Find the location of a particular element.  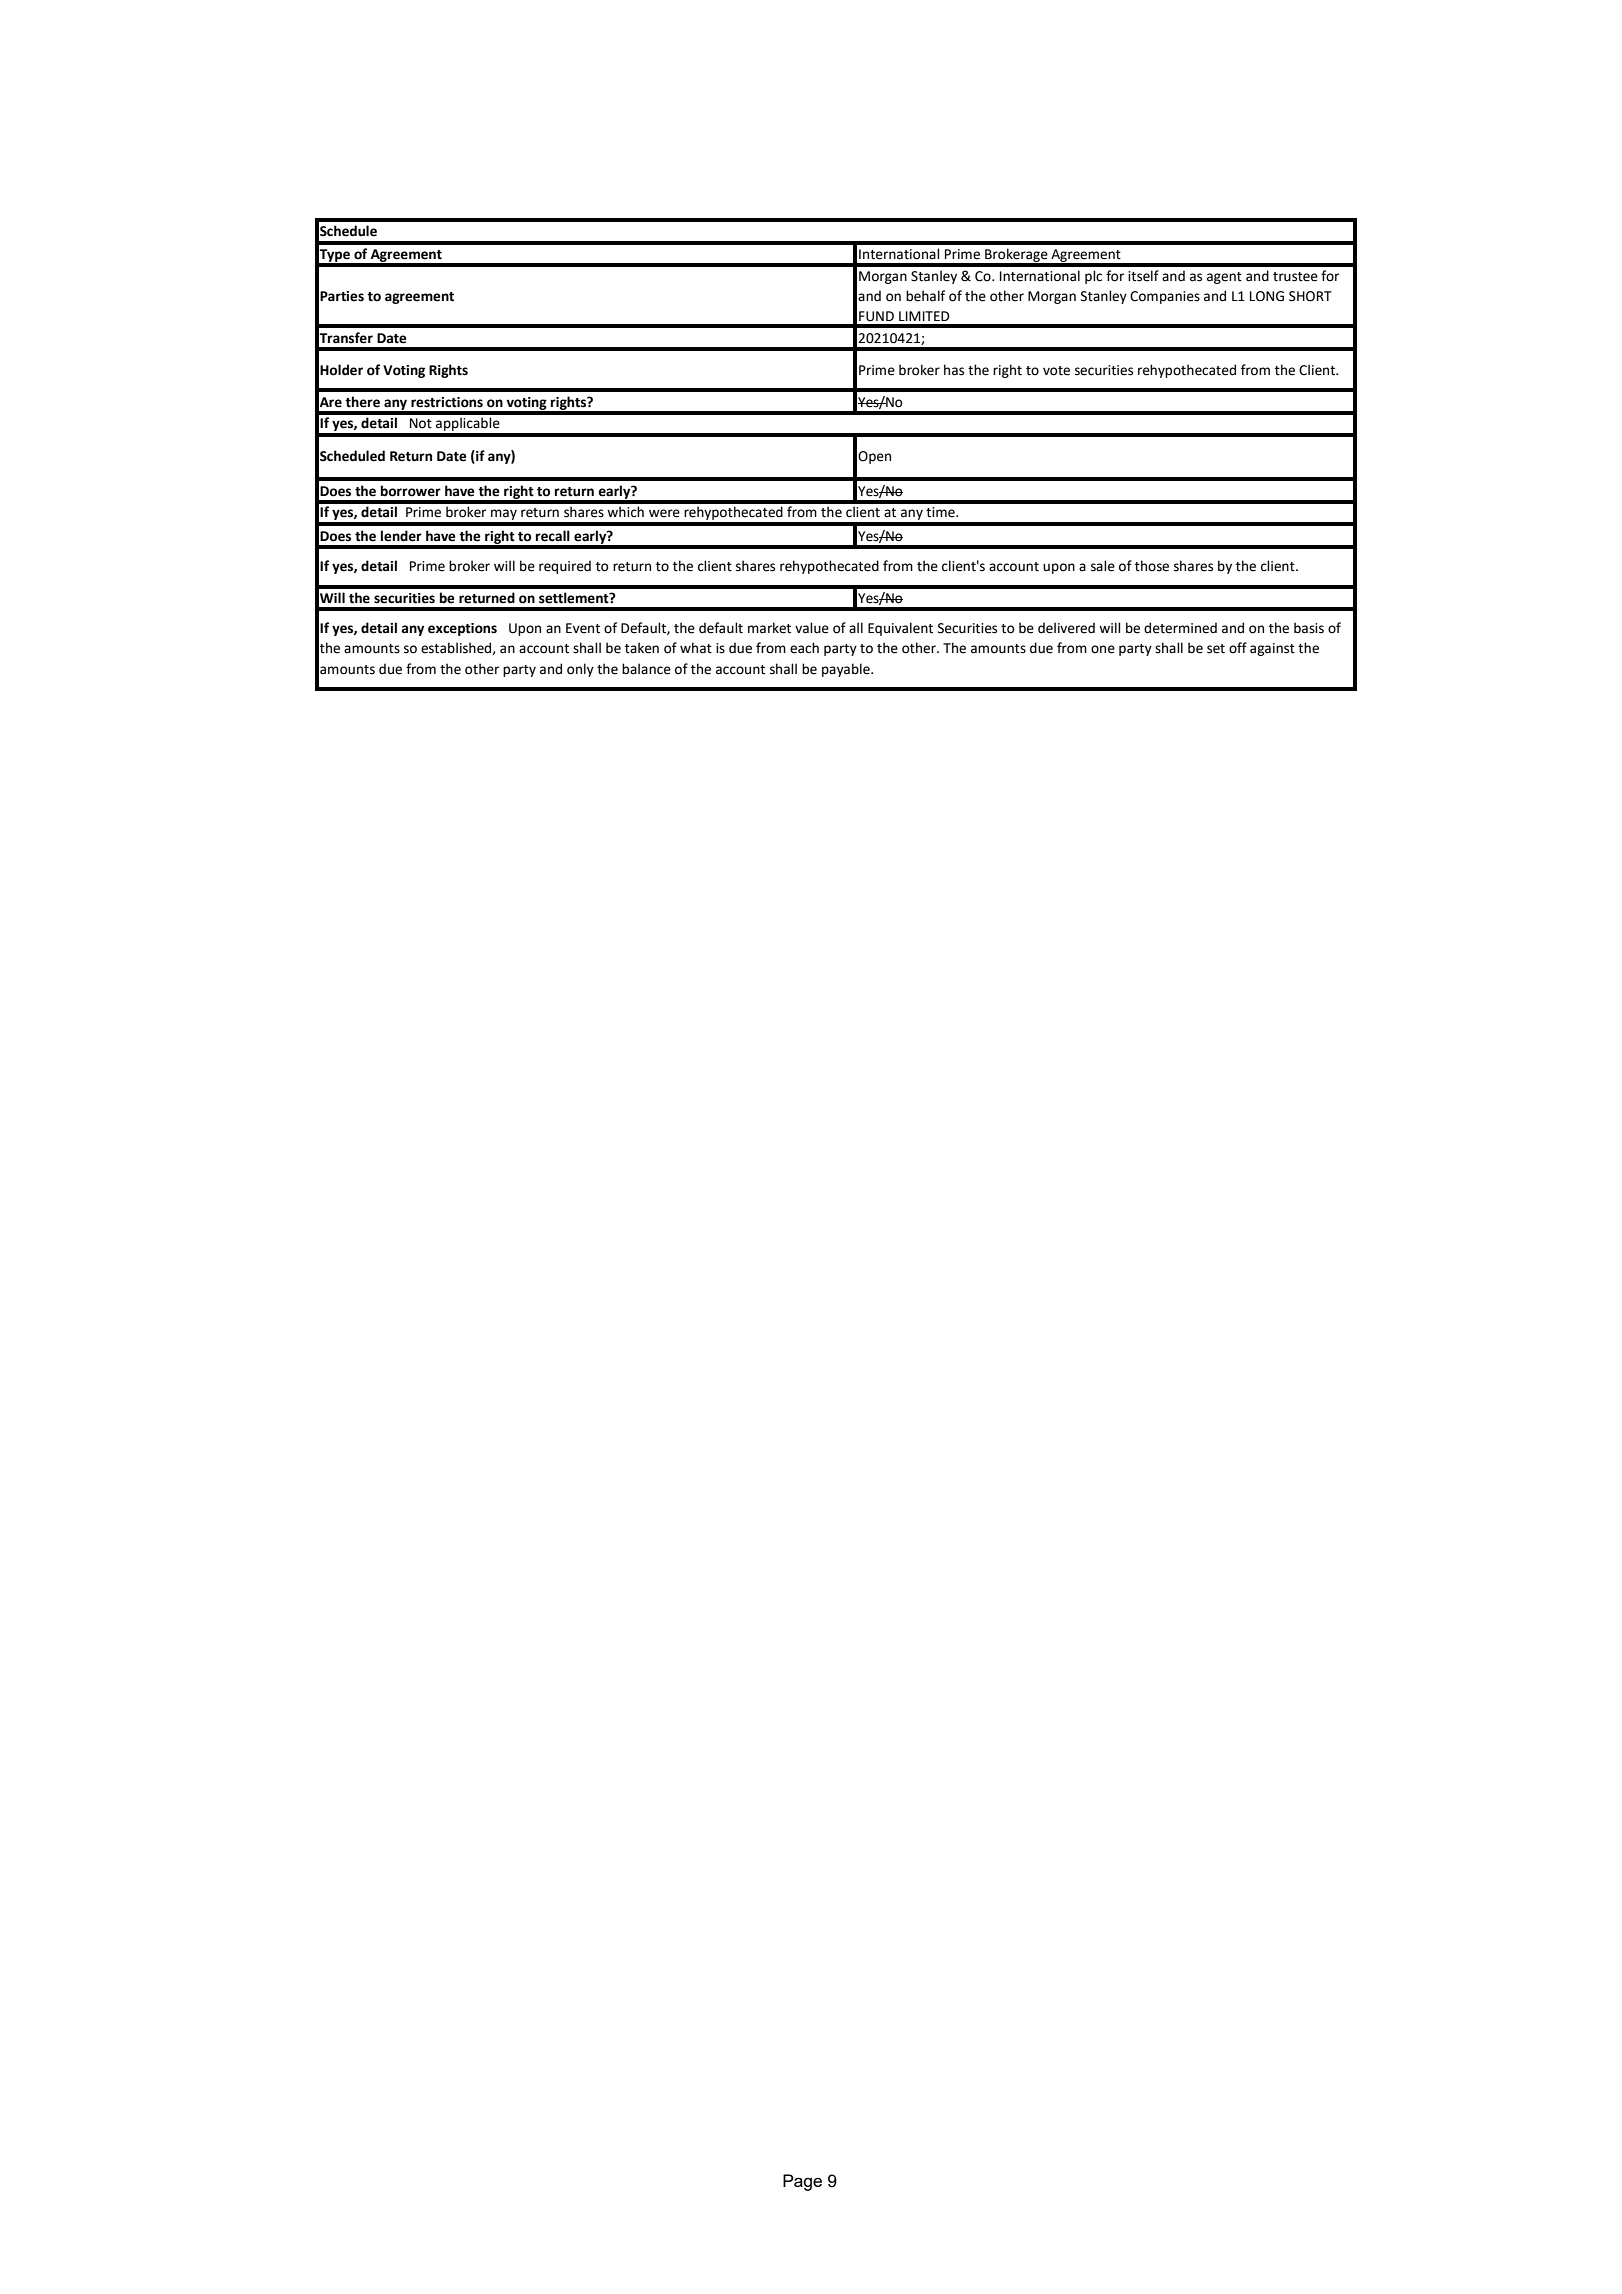

Companies is located at coordinates (1165, 297).
